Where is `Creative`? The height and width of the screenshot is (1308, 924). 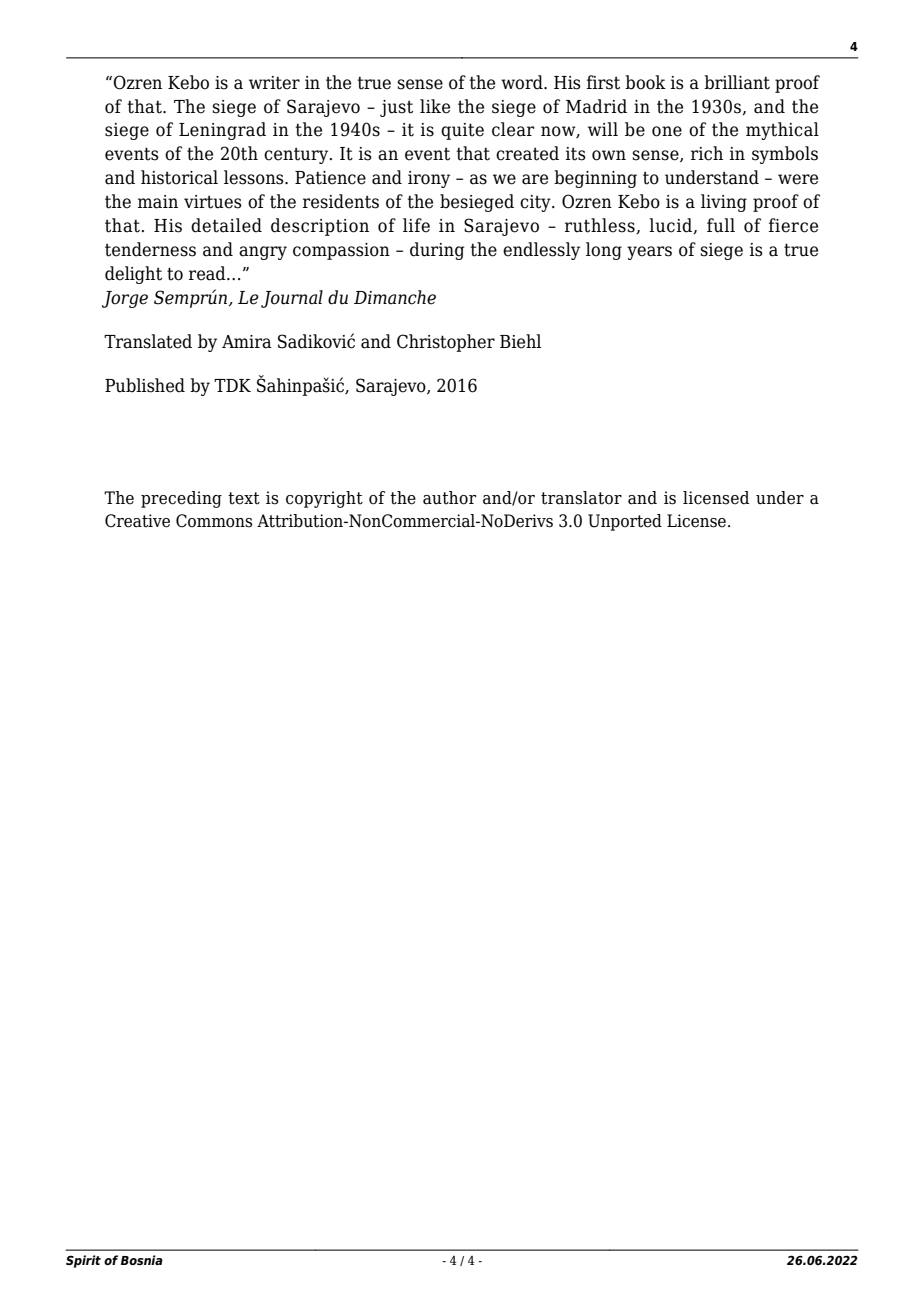
Creative is located at coordinates (137, 521).
